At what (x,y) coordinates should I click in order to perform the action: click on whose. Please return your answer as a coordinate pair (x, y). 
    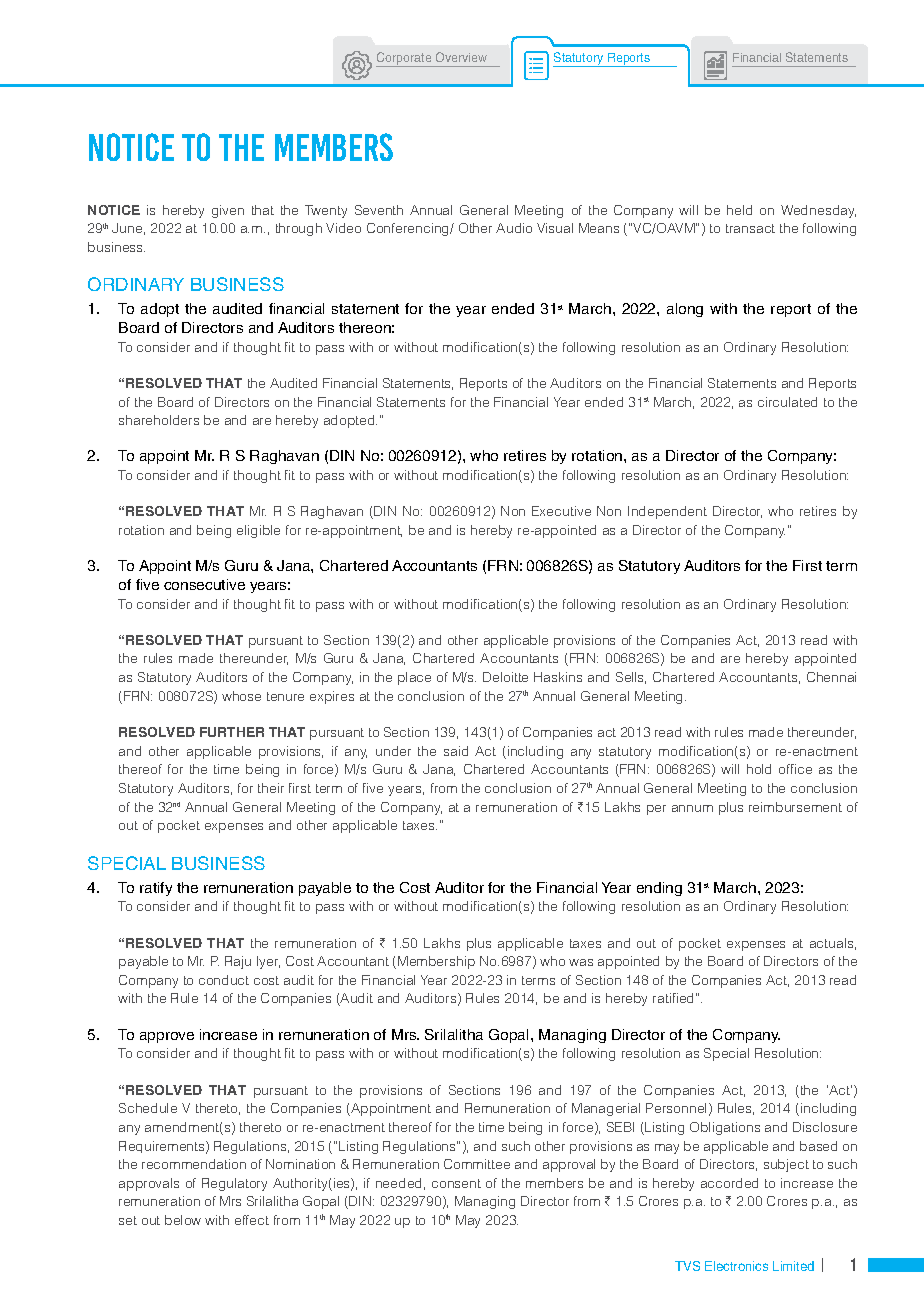
    Looking at the image, I should click on (241, 696).
